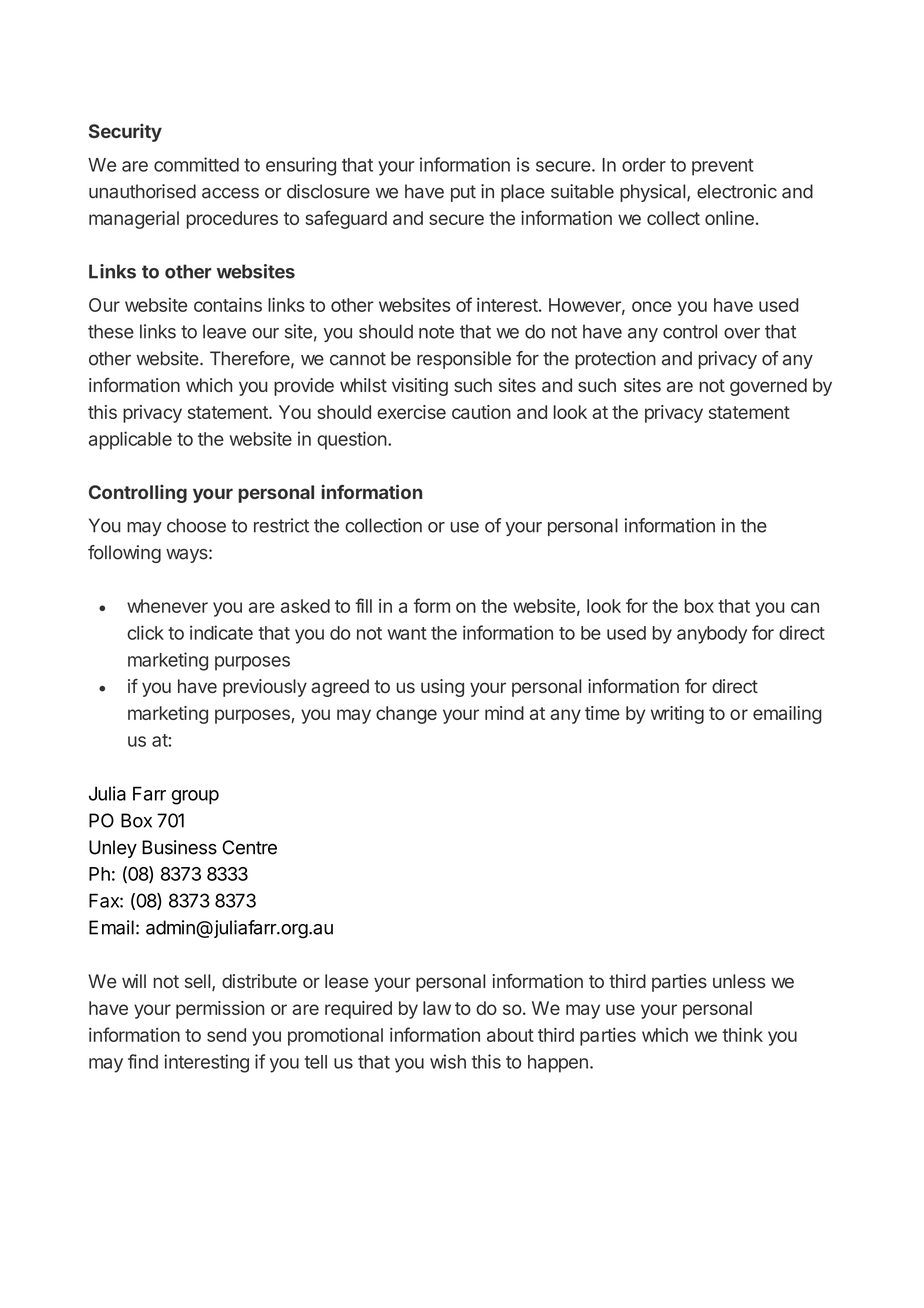  Describe the element at coordinates (167, 606) in the screenshot. I see `whenever` at that location.
